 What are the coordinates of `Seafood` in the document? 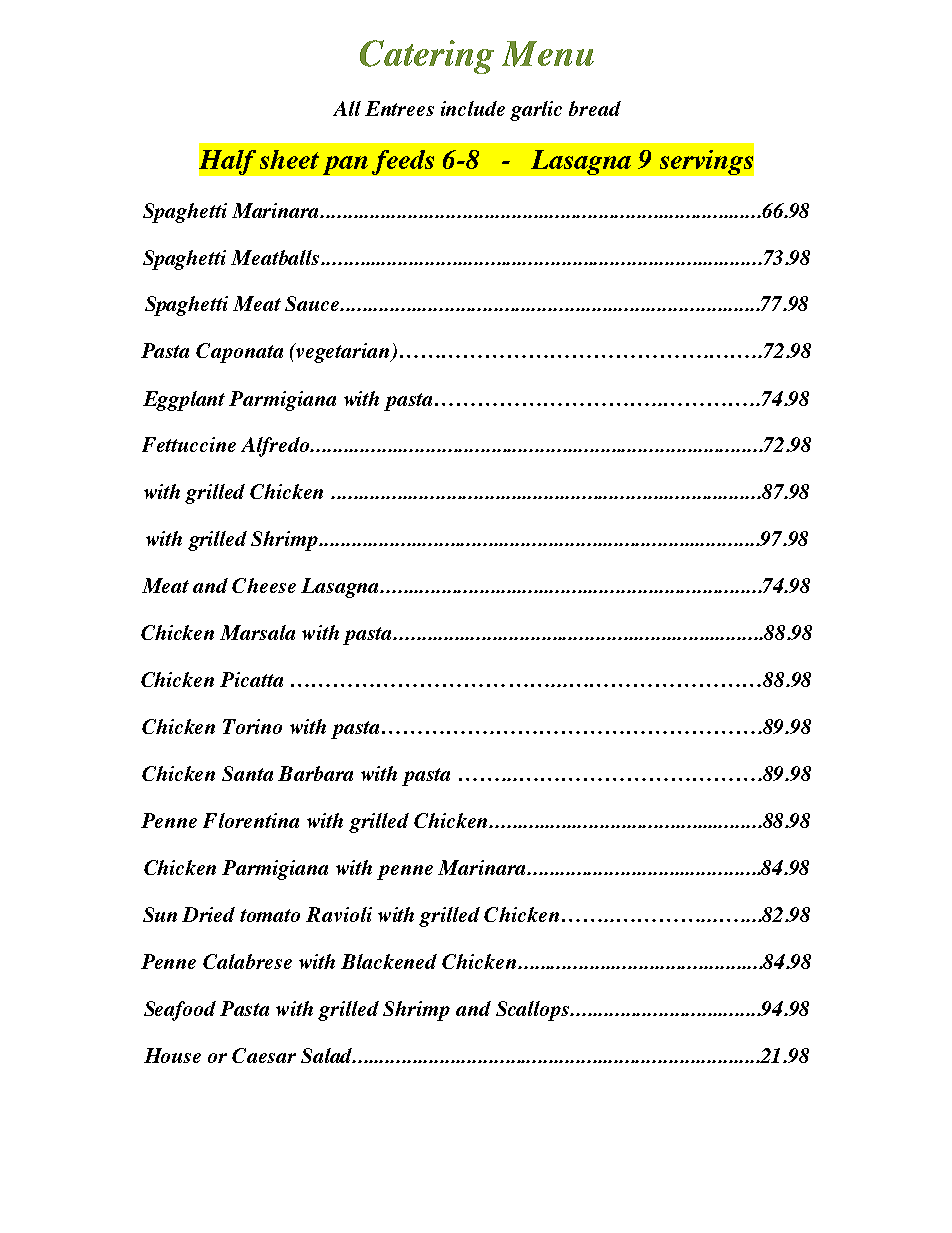 It's located at (180, 1011).
